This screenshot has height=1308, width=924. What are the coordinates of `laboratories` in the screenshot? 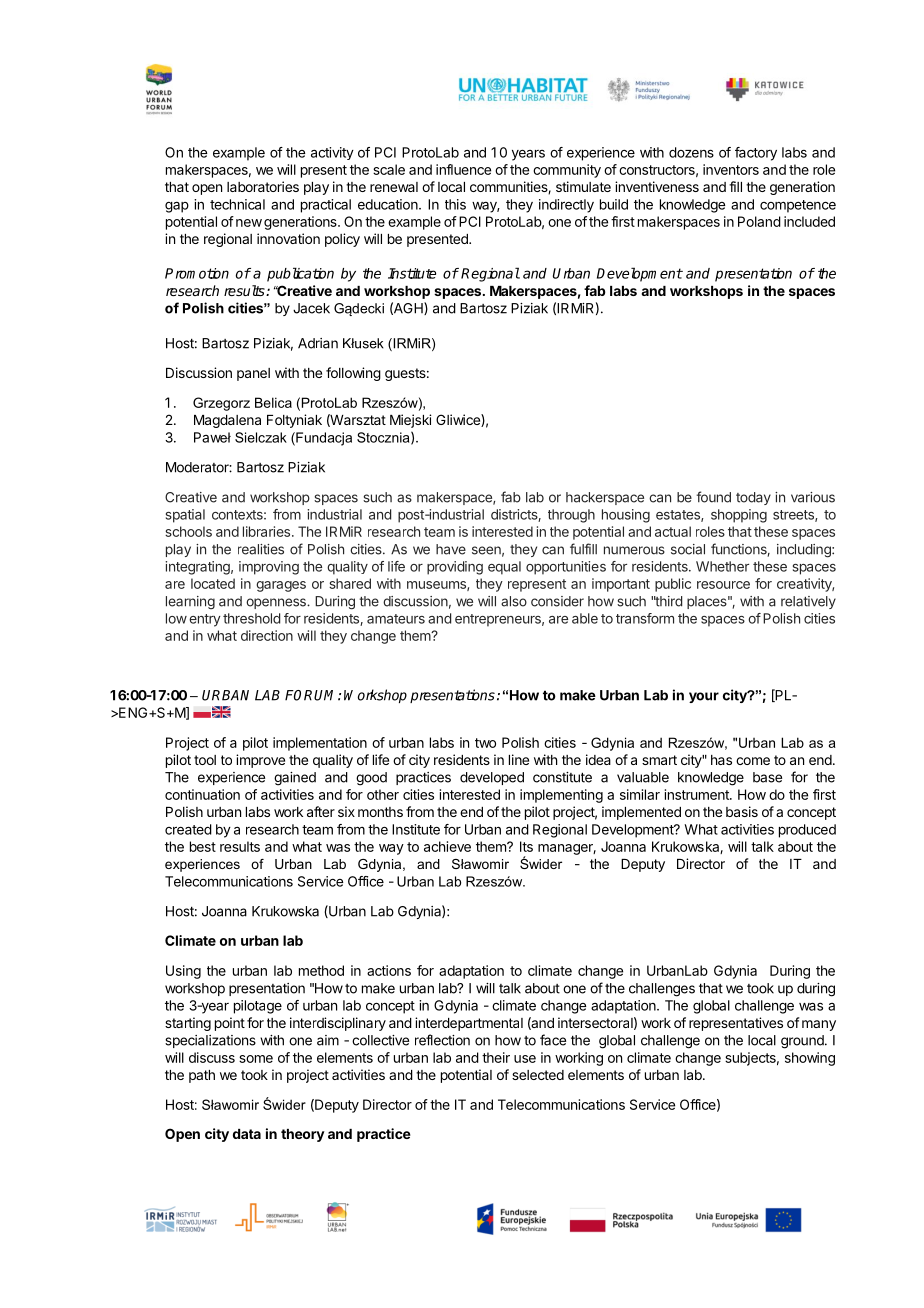 It's located at (263, 186).
